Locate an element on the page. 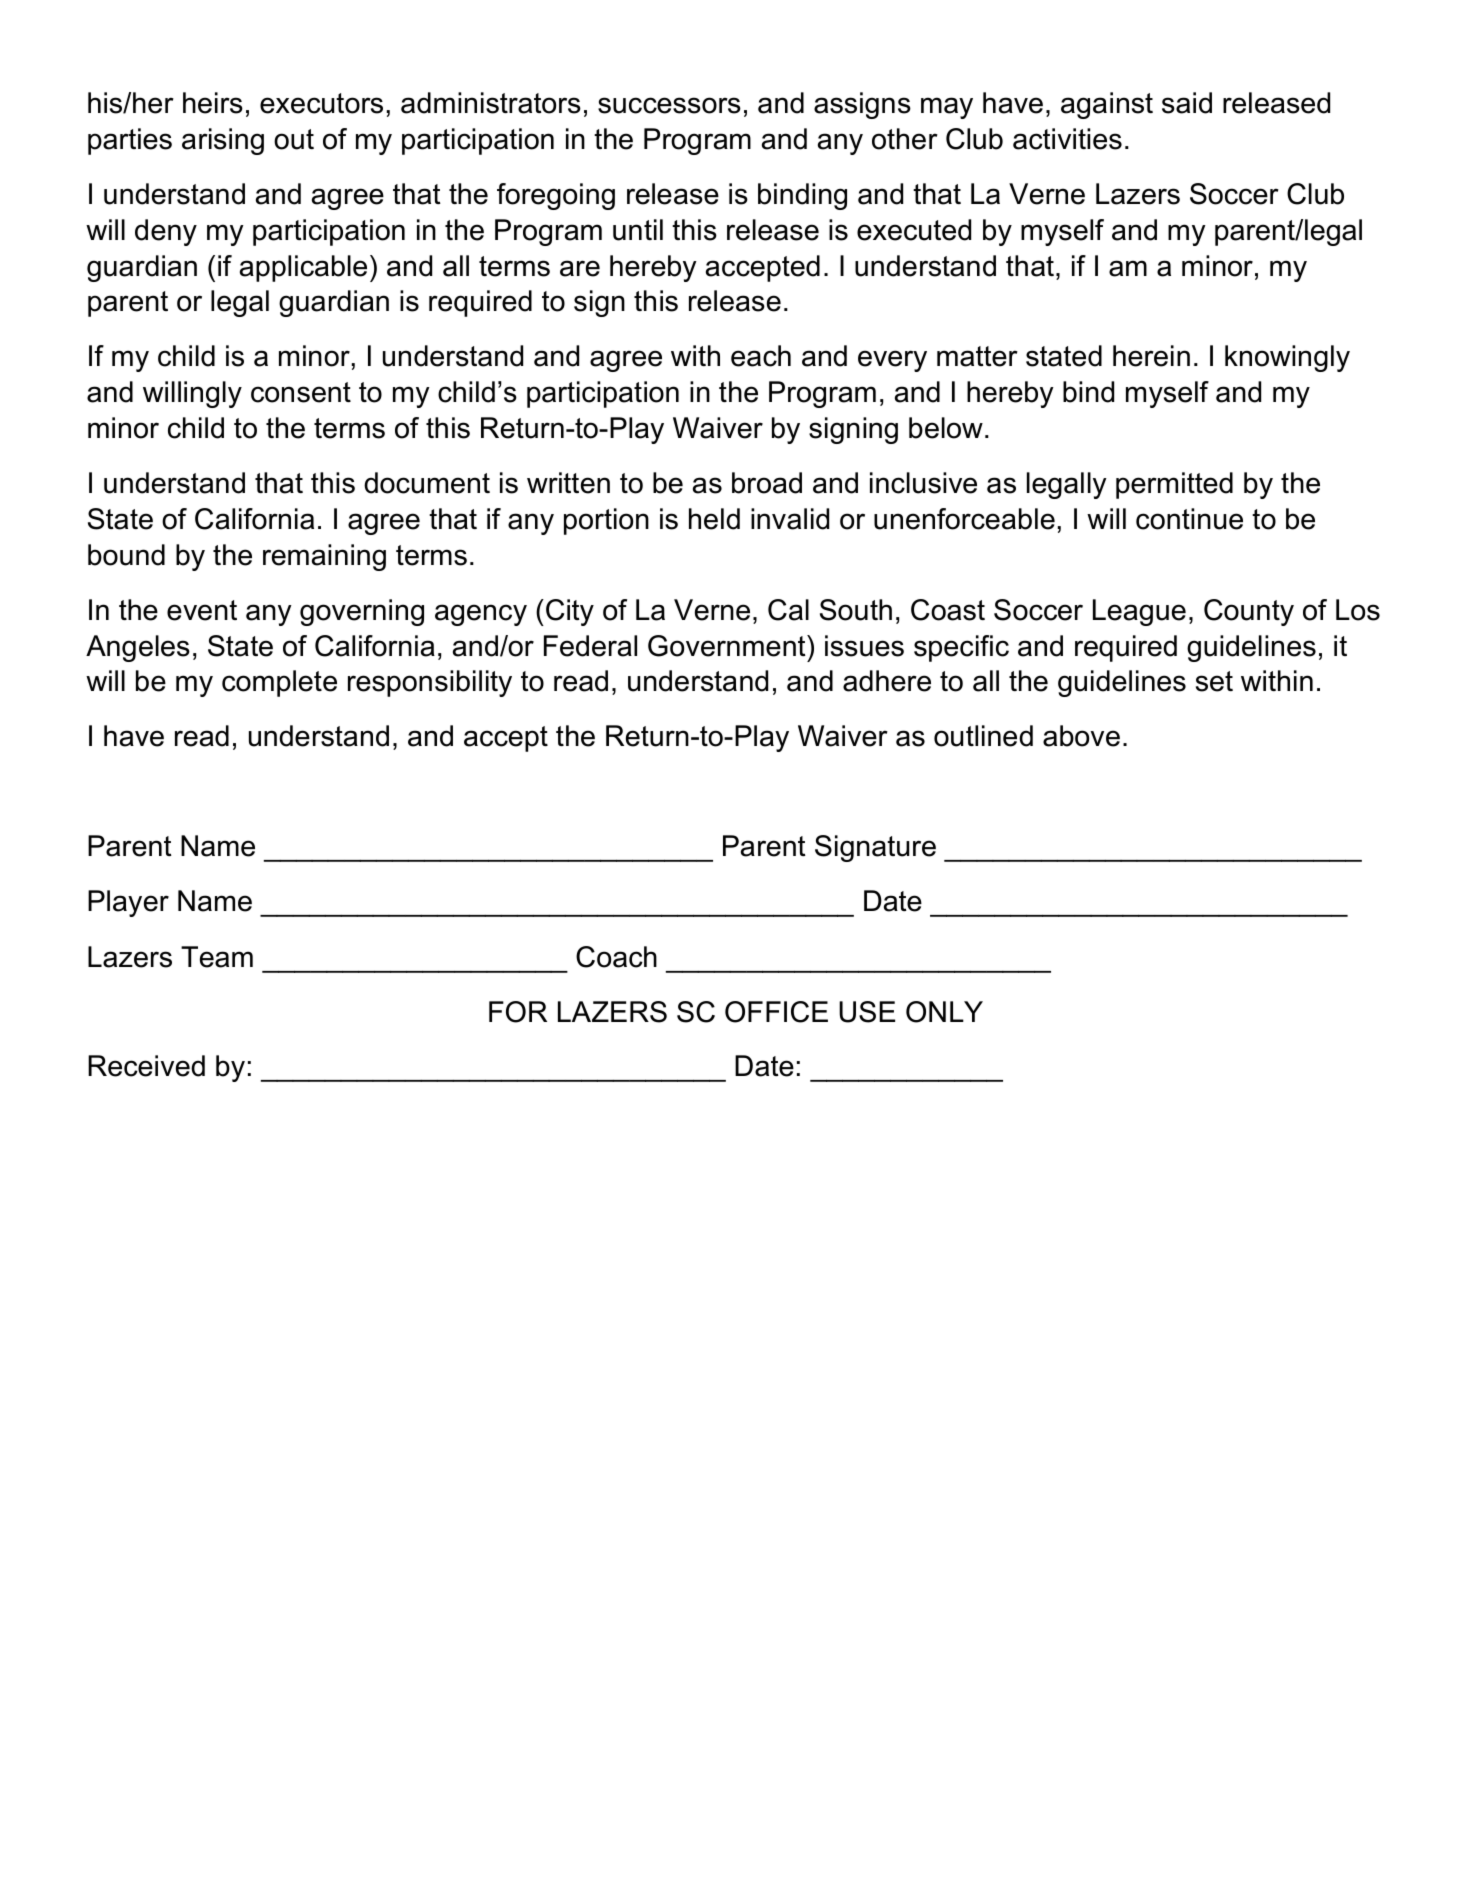 The height and width of the image is (1904, 1471). each is located at coordinates (761, 356).
